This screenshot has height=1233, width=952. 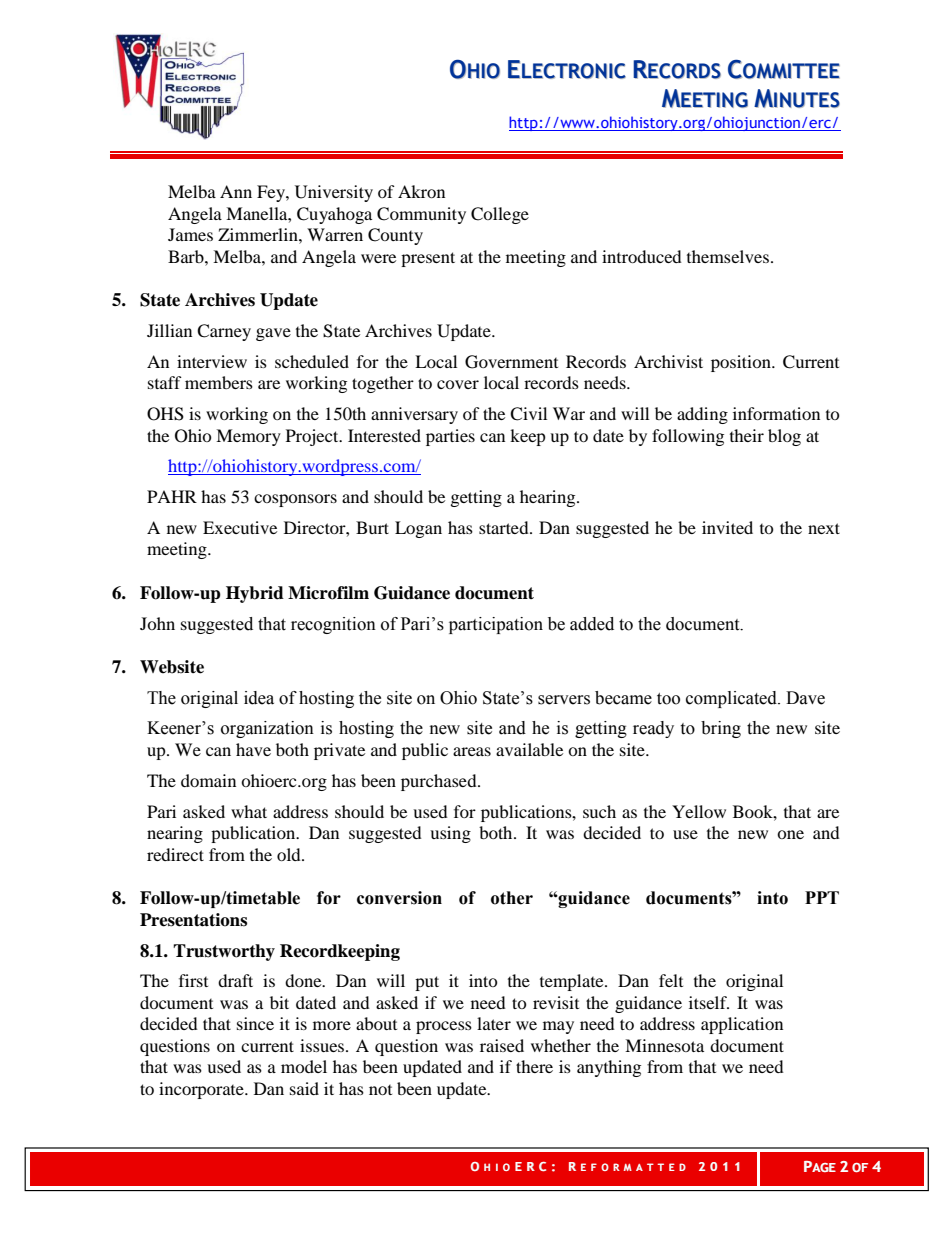 I want to click on raised, so click(x=502, y=1045).
